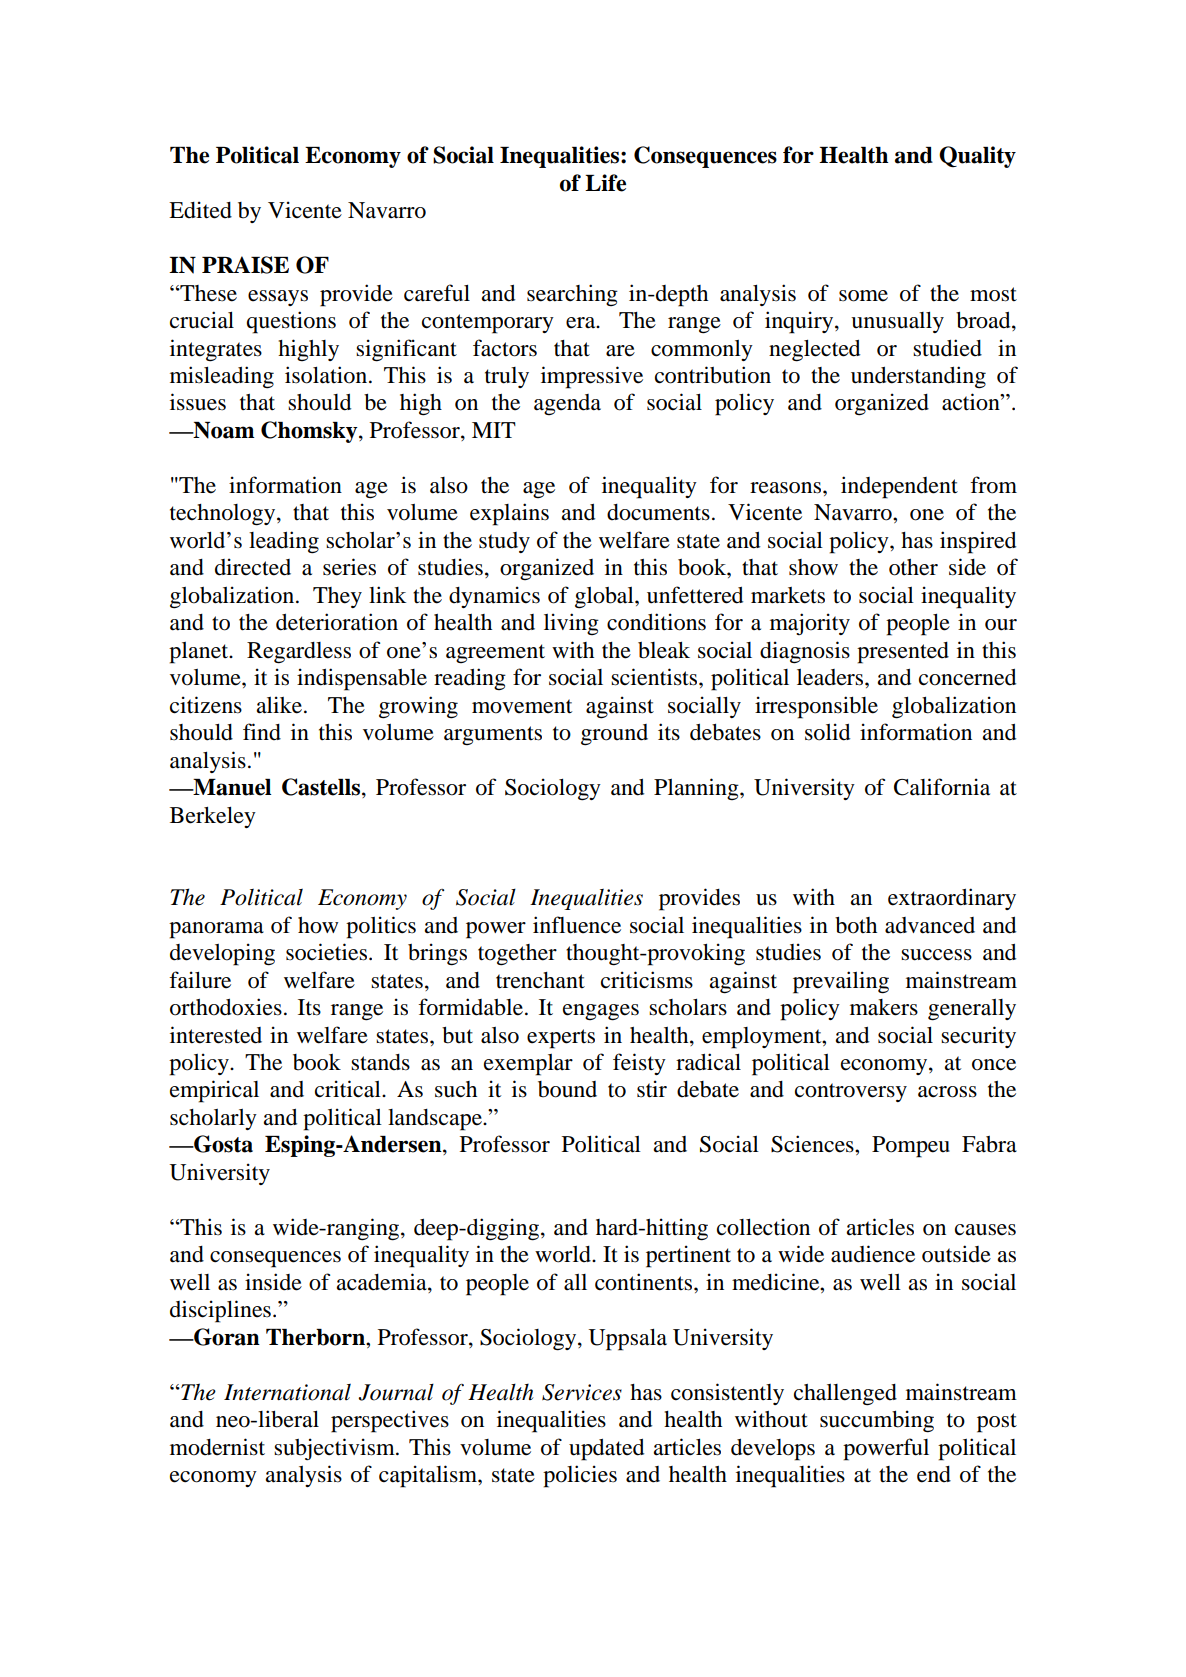  I want to click on subjectivism, so click(335, 1449).
